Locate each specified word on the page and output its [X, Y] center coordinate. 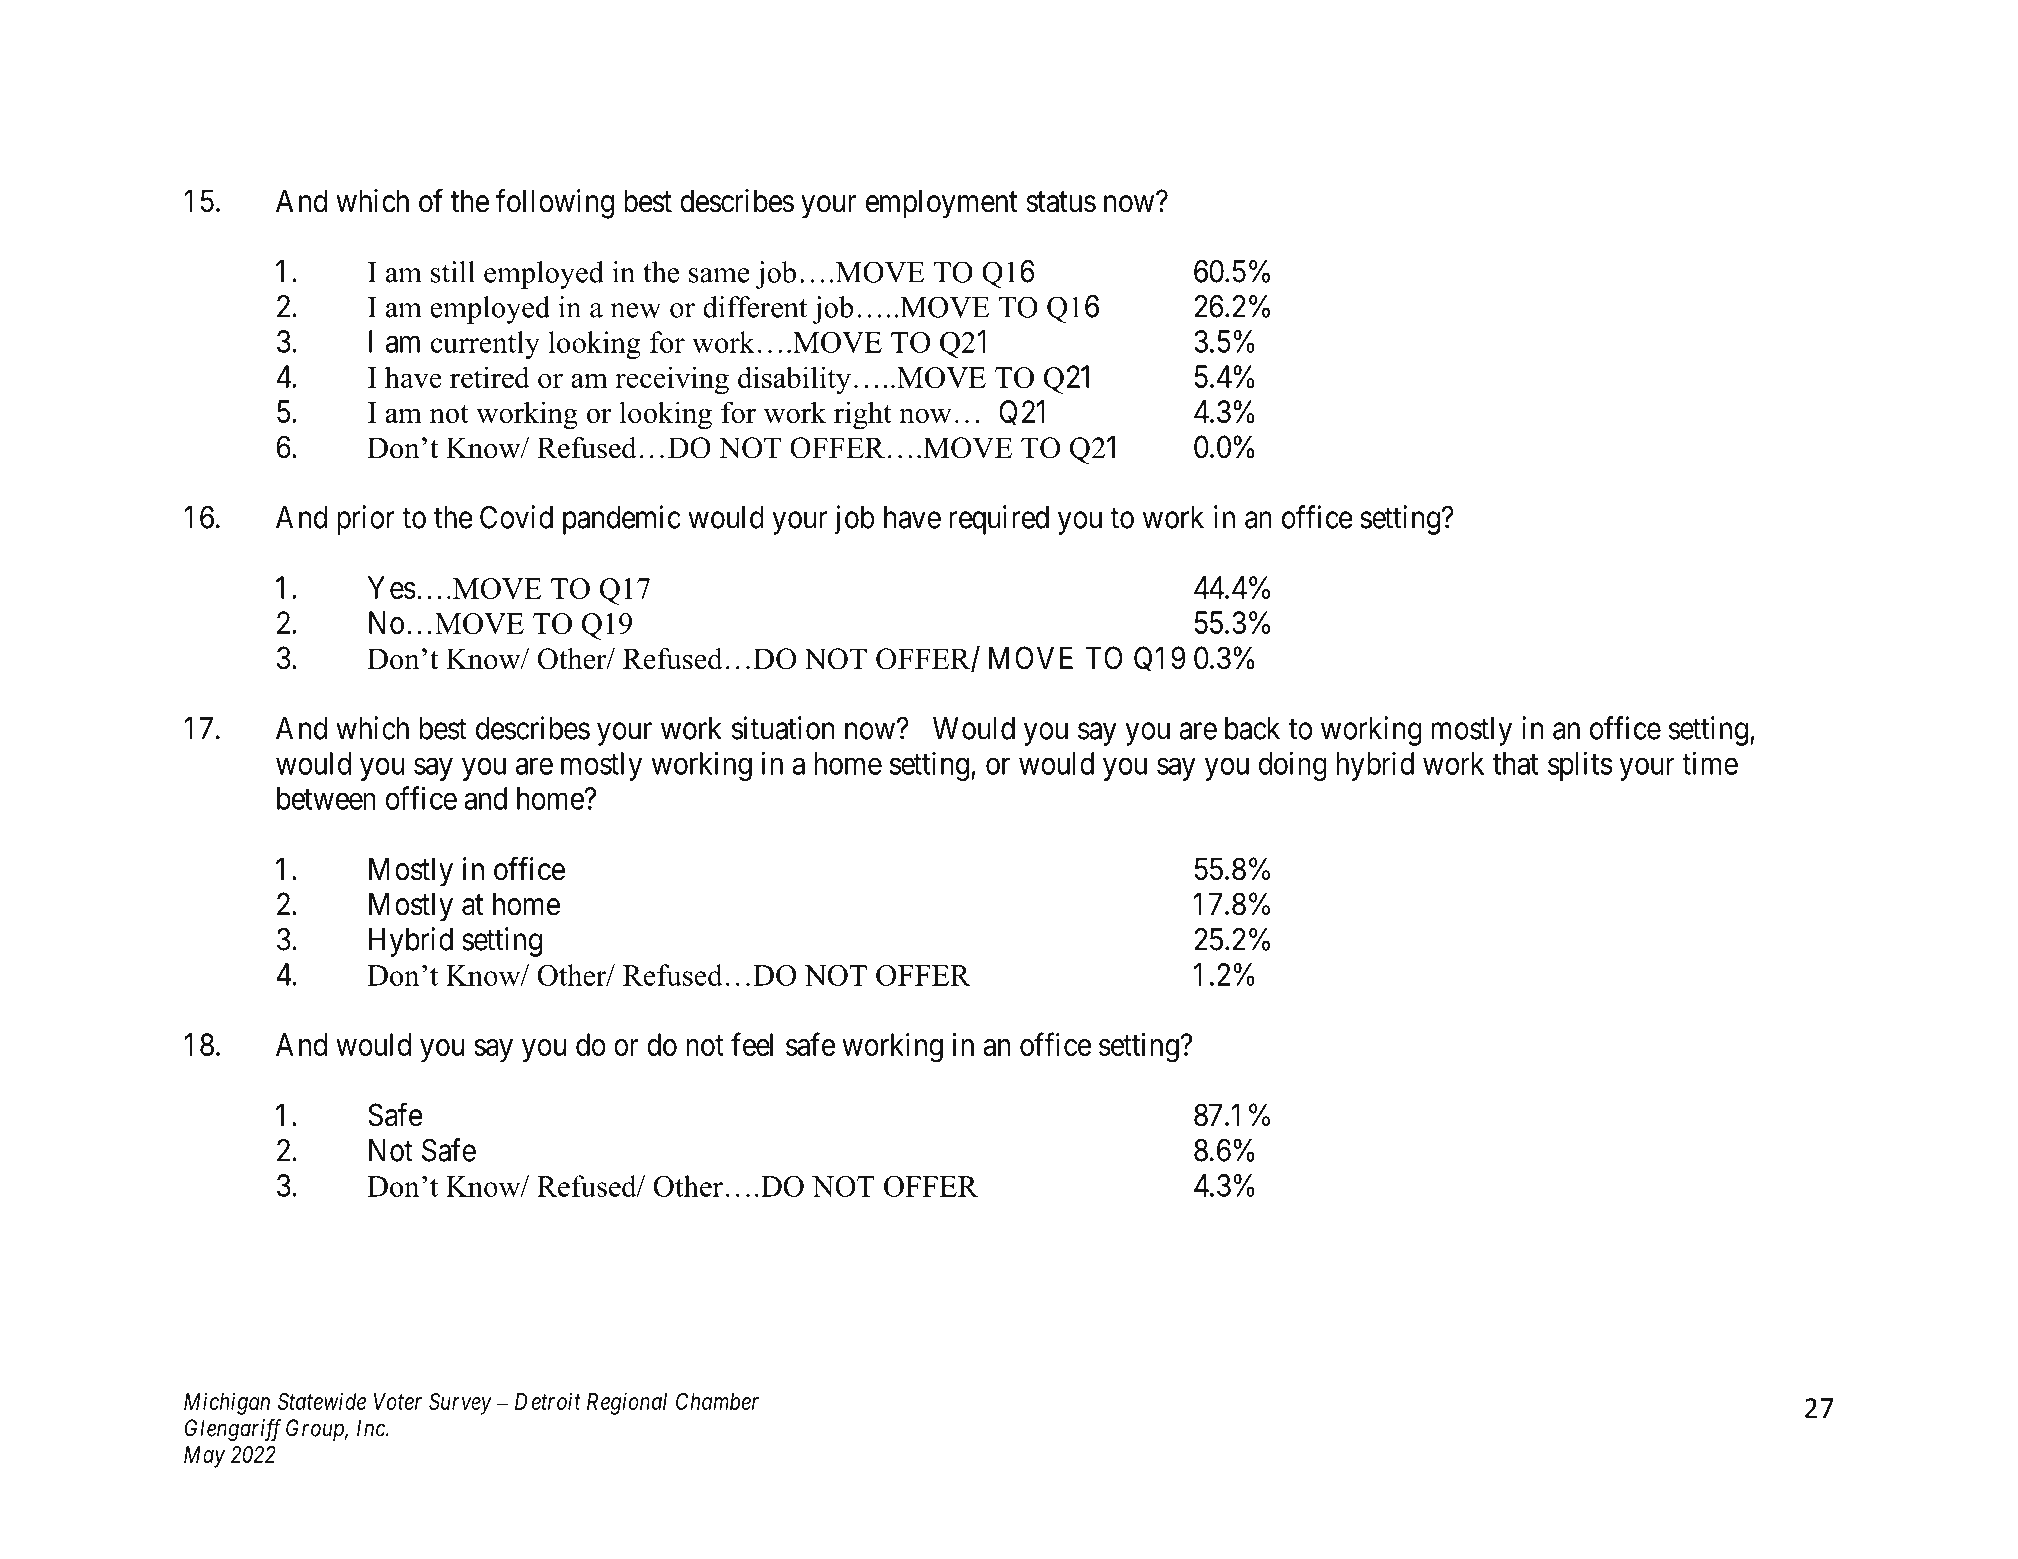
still [453, 272]
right [863, 415]
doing [1293, 766]
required [999, 520]
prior [366, 520]
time [1710, 763]
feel [752, 1044]
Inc [372, 1428]
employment [942, 204]
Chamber [717, 1401]
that [1515, 763]
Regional [627, 1403]
